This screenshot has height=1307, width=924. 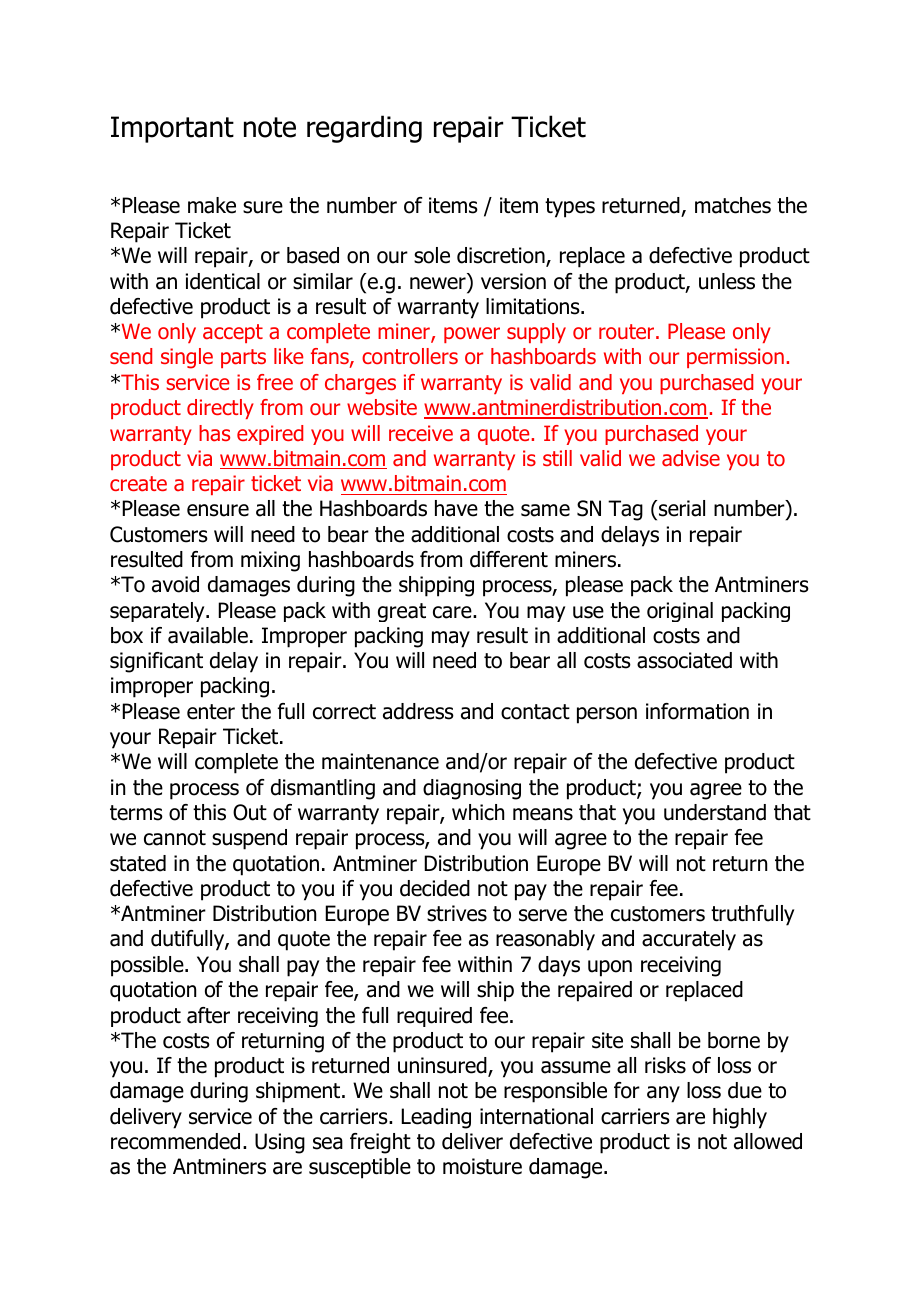 What do you see at coordinates (175, 838) in the screenshot?
I see `cannot` at bounding box center [175, 838].
